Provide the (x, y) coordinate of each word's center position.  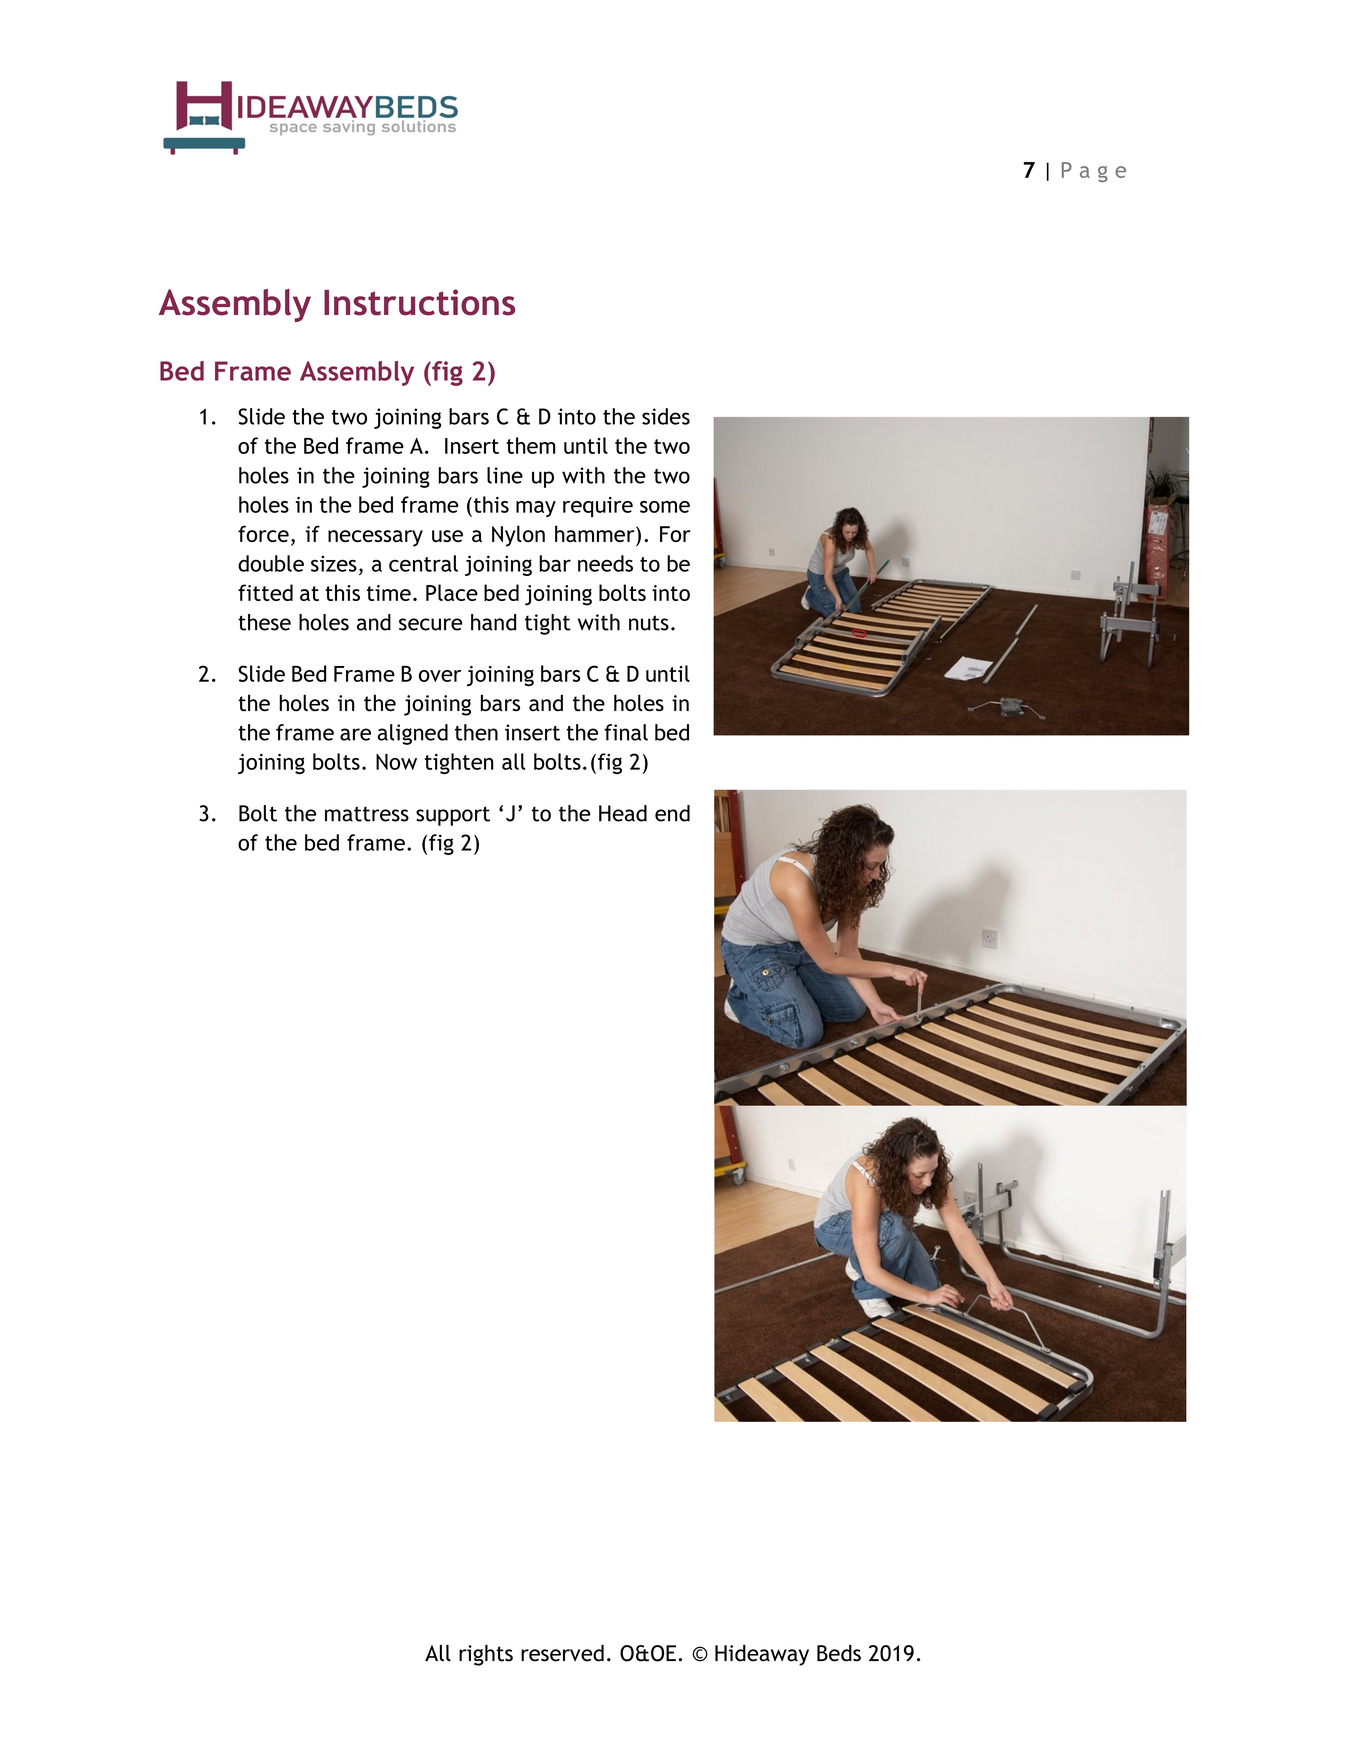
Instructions (419, 302)
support (453, 816)
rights (486, 1655)
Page (1094, 172)
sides (666, 416)
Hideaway (762, 1655)
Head (623, 813)
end (672, 813)
